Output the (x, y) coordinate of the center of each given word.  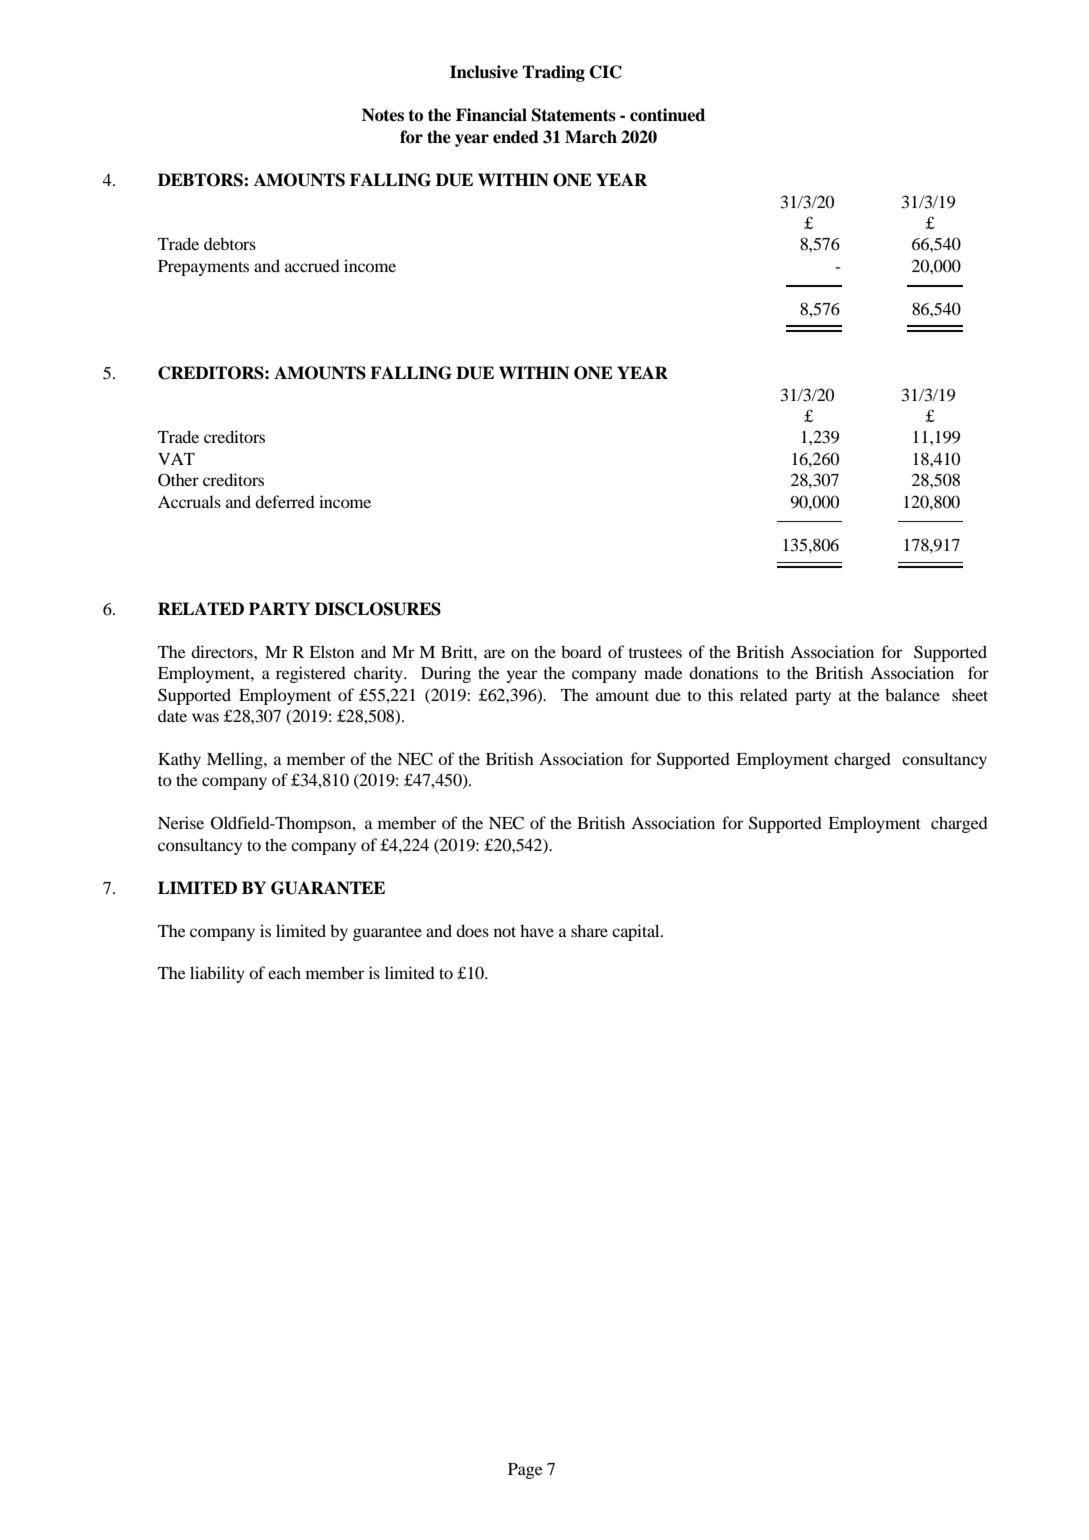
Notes (383, 115)
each (284, 972)
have (537, 930)
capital (637, 932)
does (472, 930)
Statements (574, 115)
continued (667, 115)
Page (525, 1471)
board (581, 651)
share (589, 930)
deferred (285, 501)
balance (912, 694)
